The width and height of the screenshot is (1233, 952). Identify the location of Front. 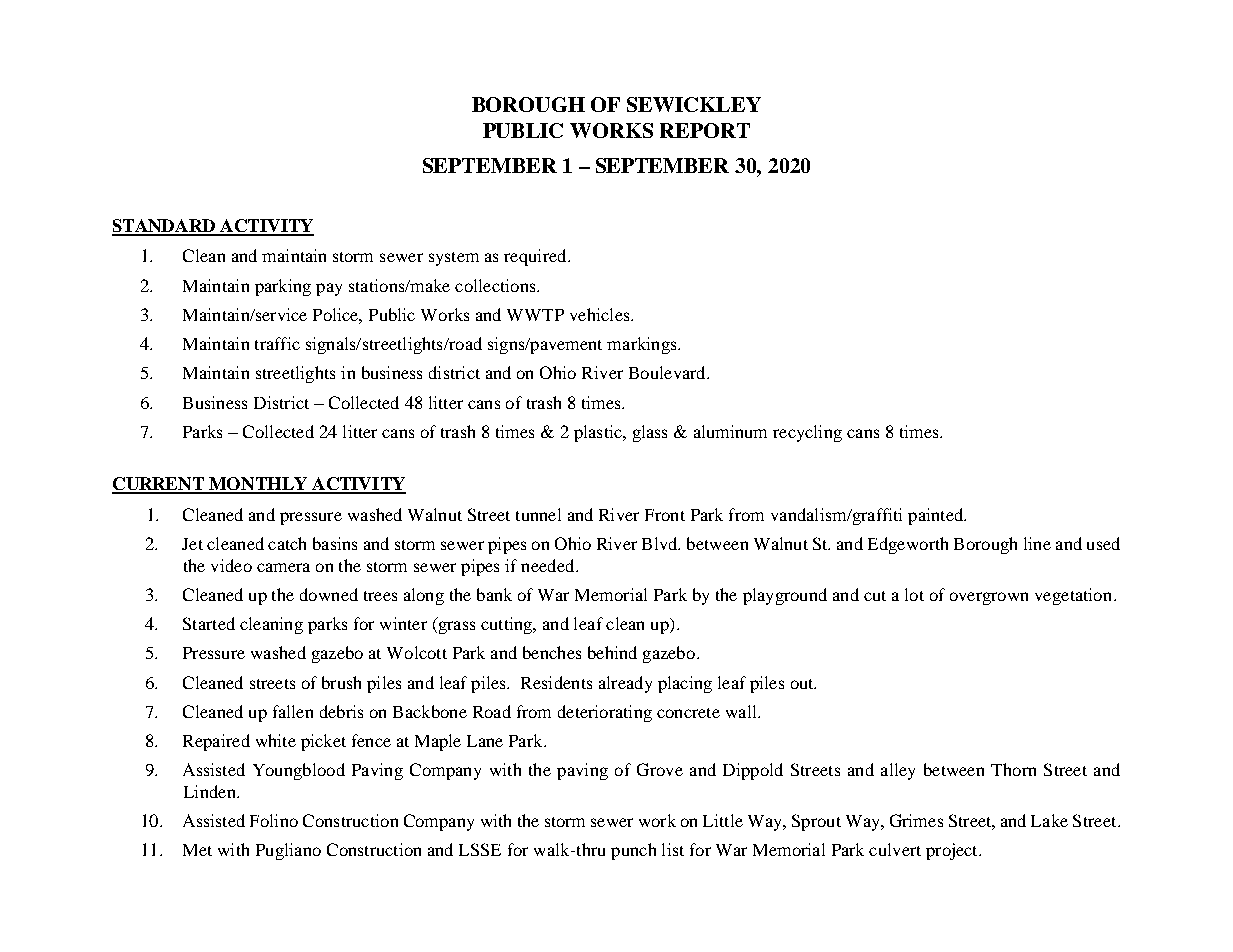
(665, 515).
